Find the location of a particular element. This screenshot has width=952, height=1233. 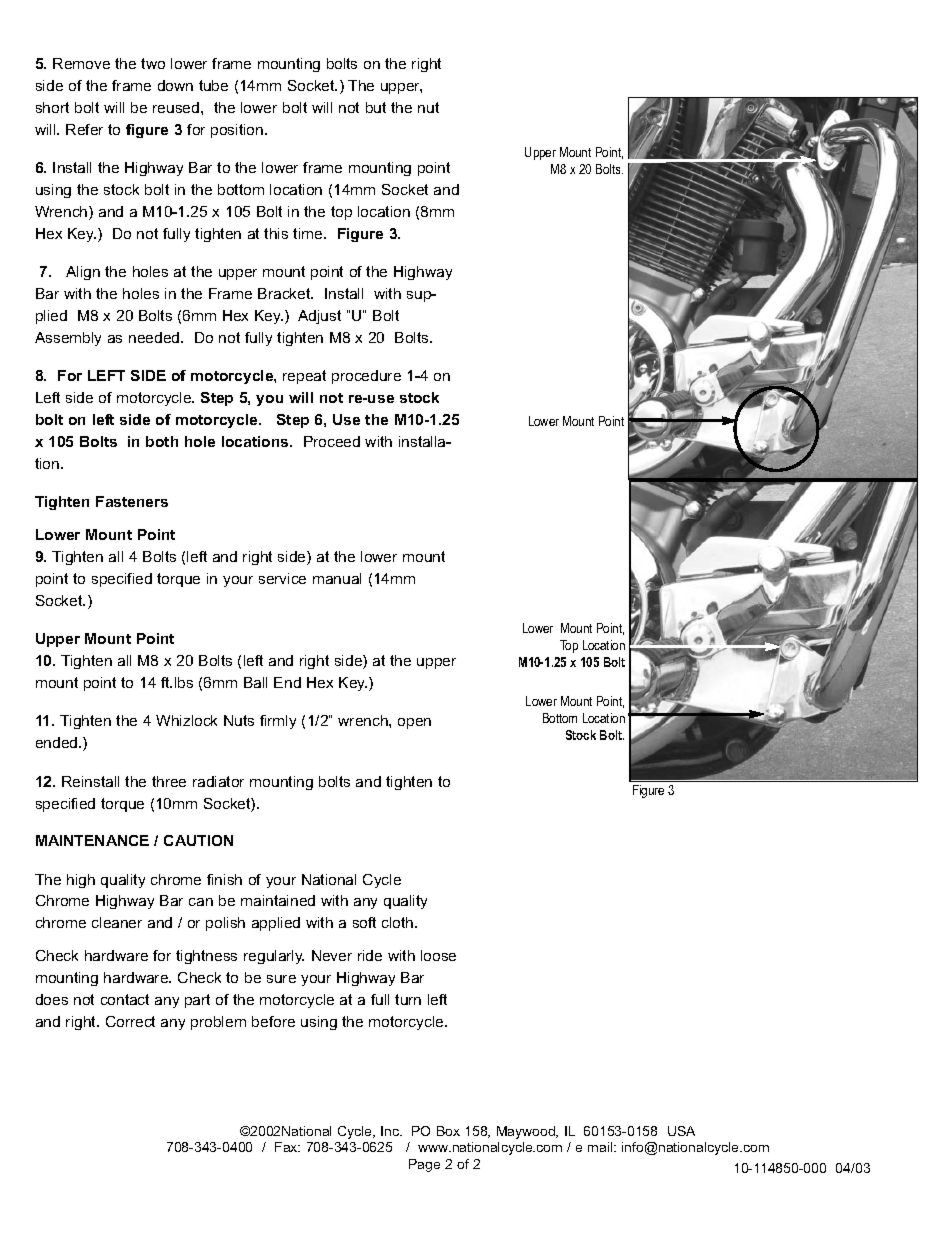

but is located at coordinates (376, 107).
